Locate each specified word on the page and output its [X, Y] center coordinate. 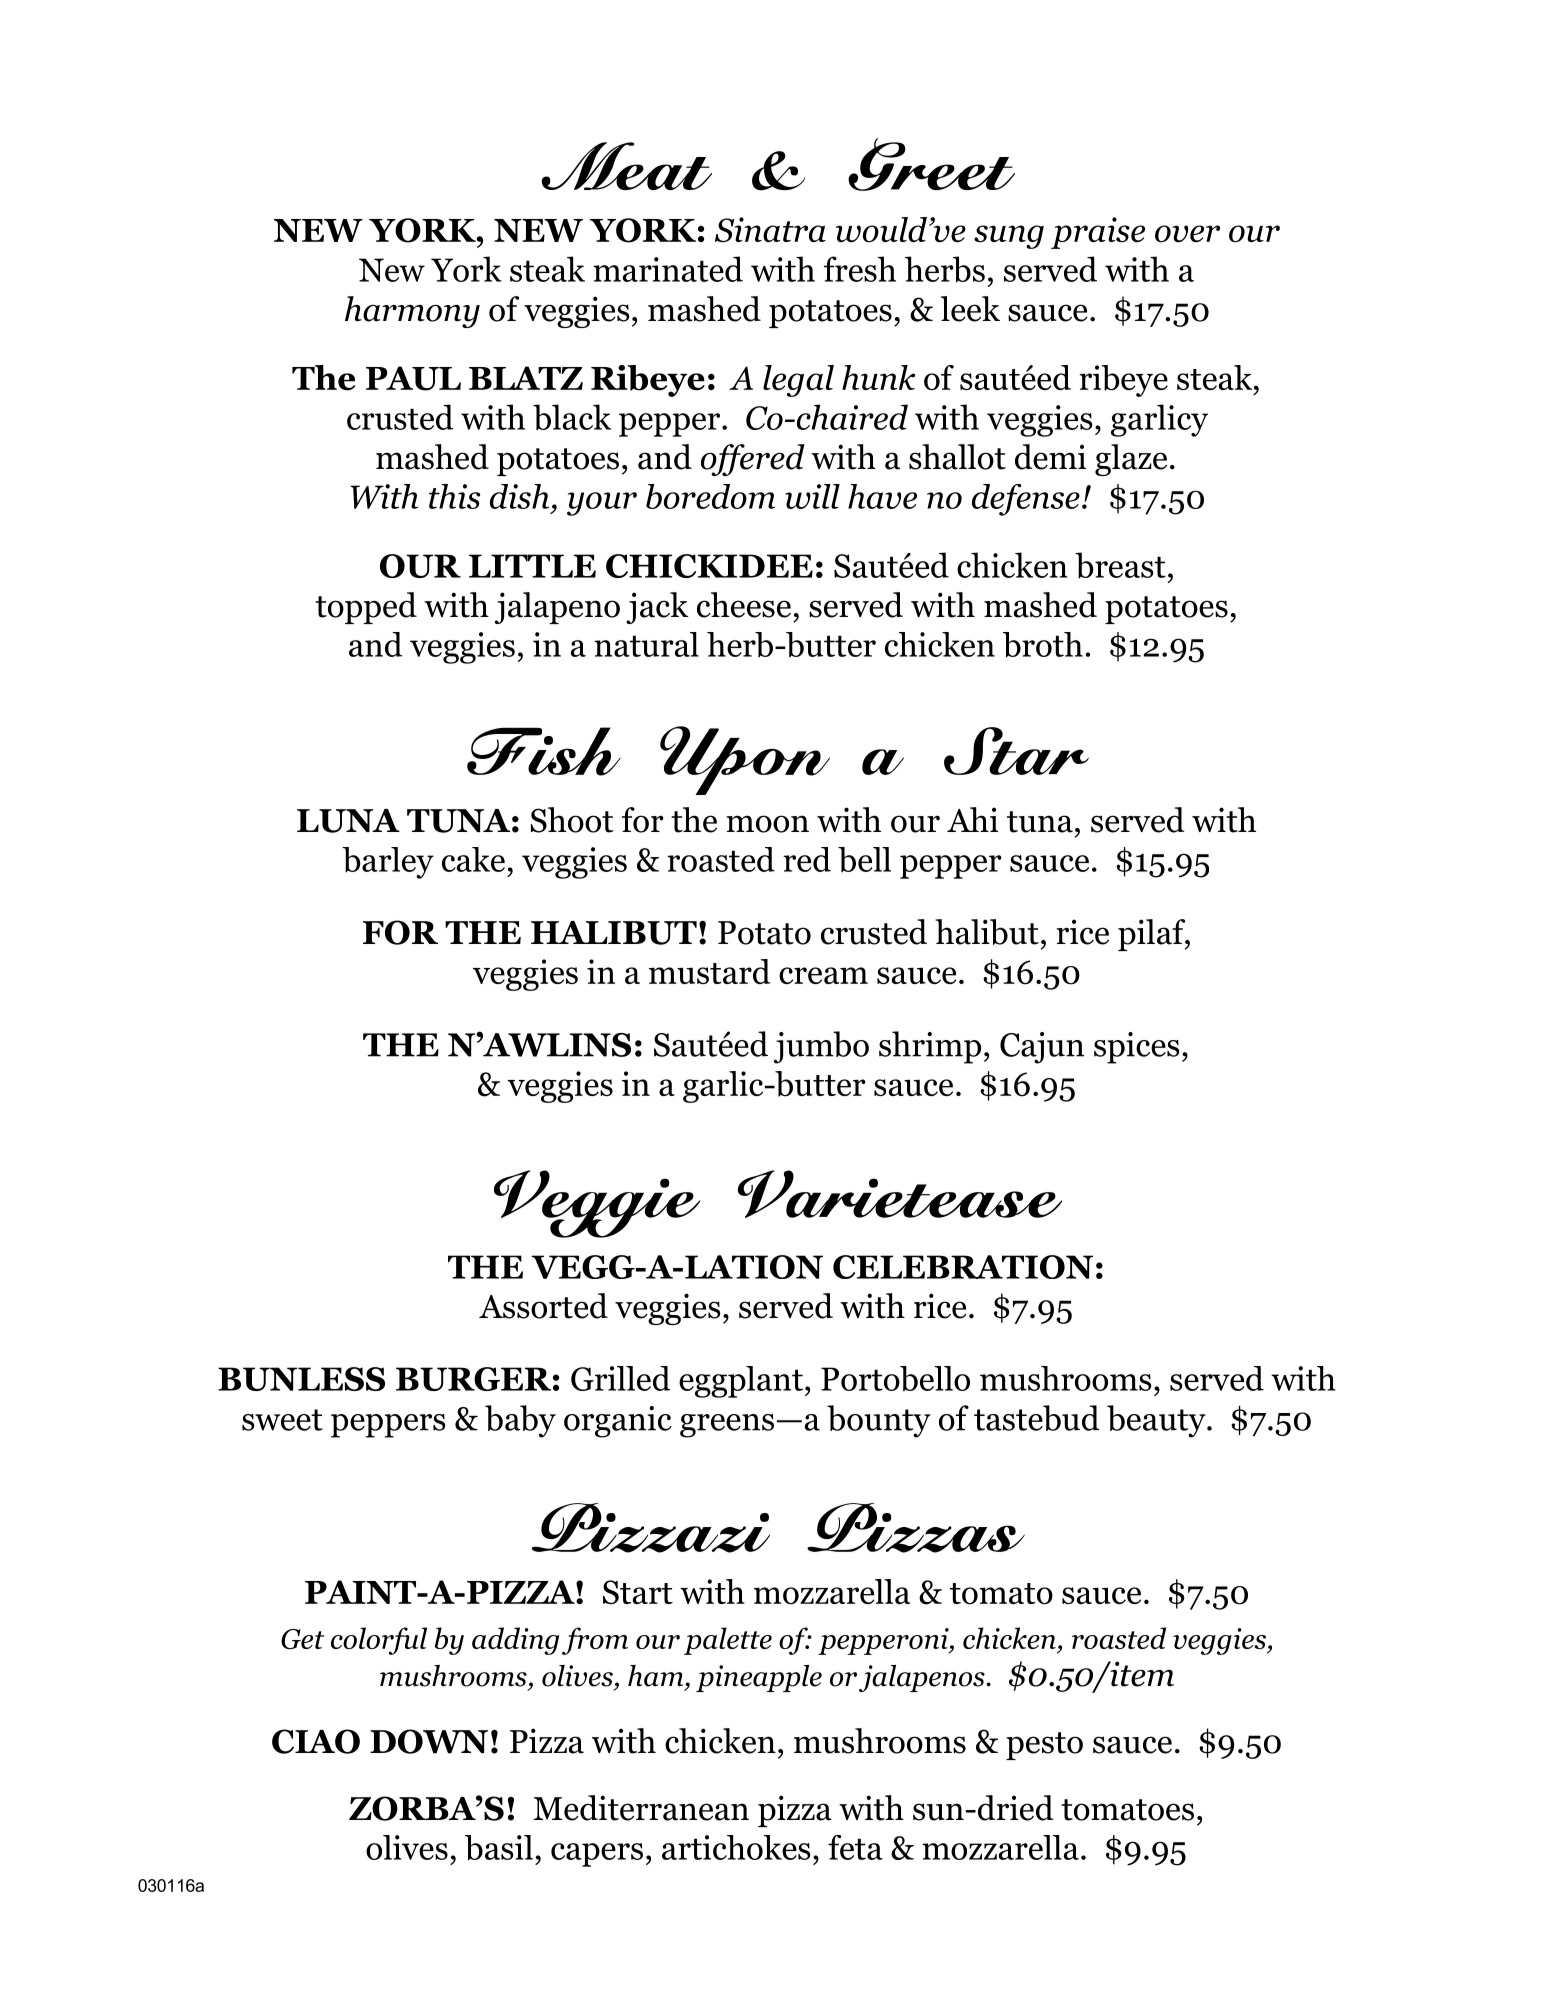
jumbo [821, 1047]
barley [388, 863]
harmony [412, 312]
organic [618, 1422]
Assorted [543, 1306]
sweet [282, 1420]
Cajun [1042, 1048]
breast [1120, 565]
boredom [710, 496]
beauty [1157, 1421]
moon [767, 824]
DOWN [429, 1741]
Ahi [972, 819]
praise [1098, 233]
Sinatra [770, 230]
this [454, 496]
